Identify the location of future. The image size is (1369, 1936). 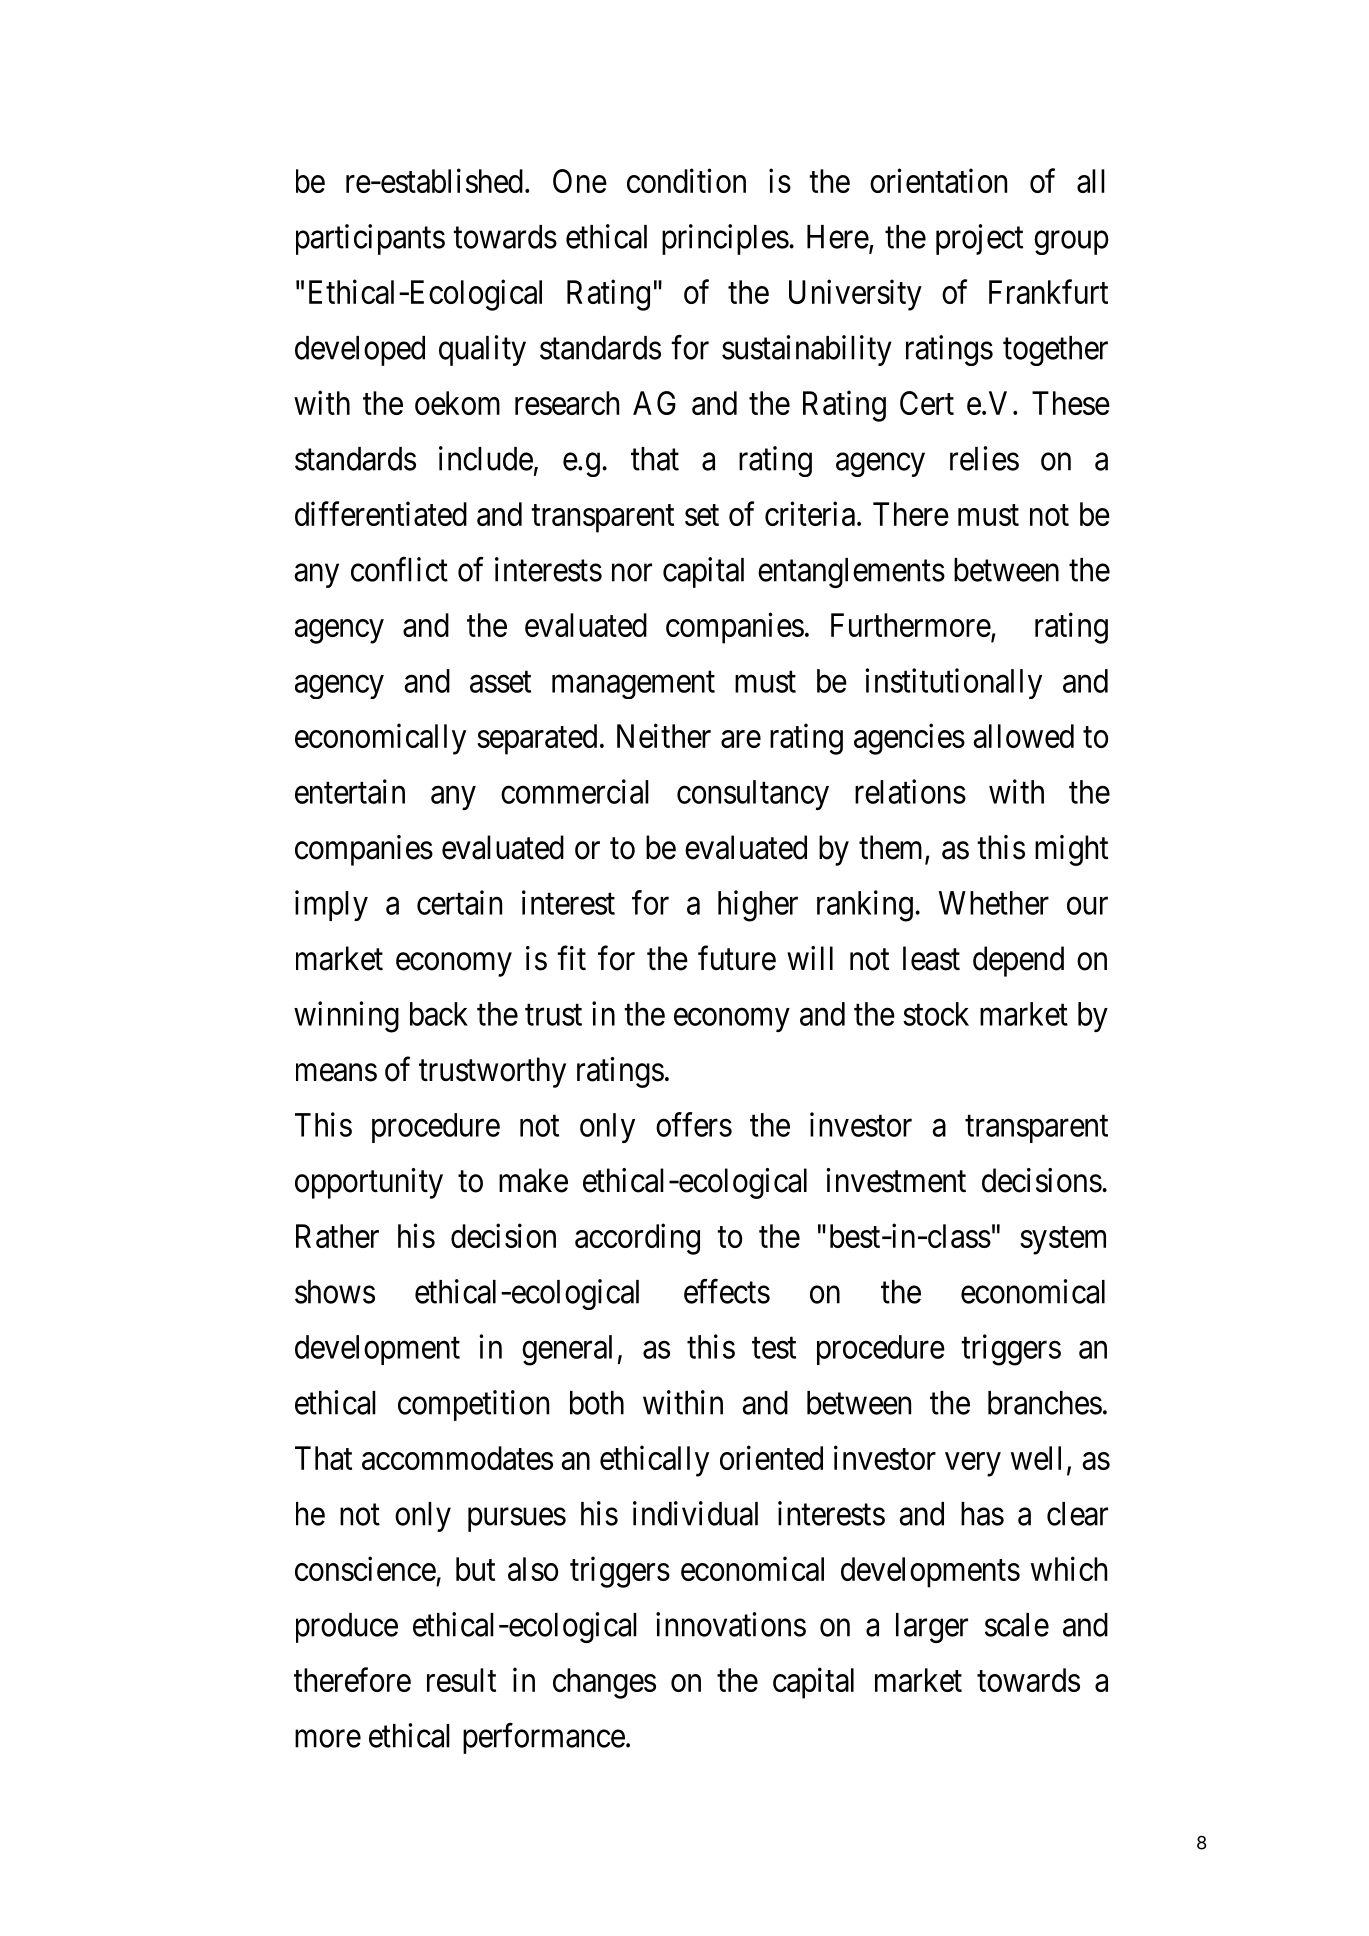
(737, 958).
